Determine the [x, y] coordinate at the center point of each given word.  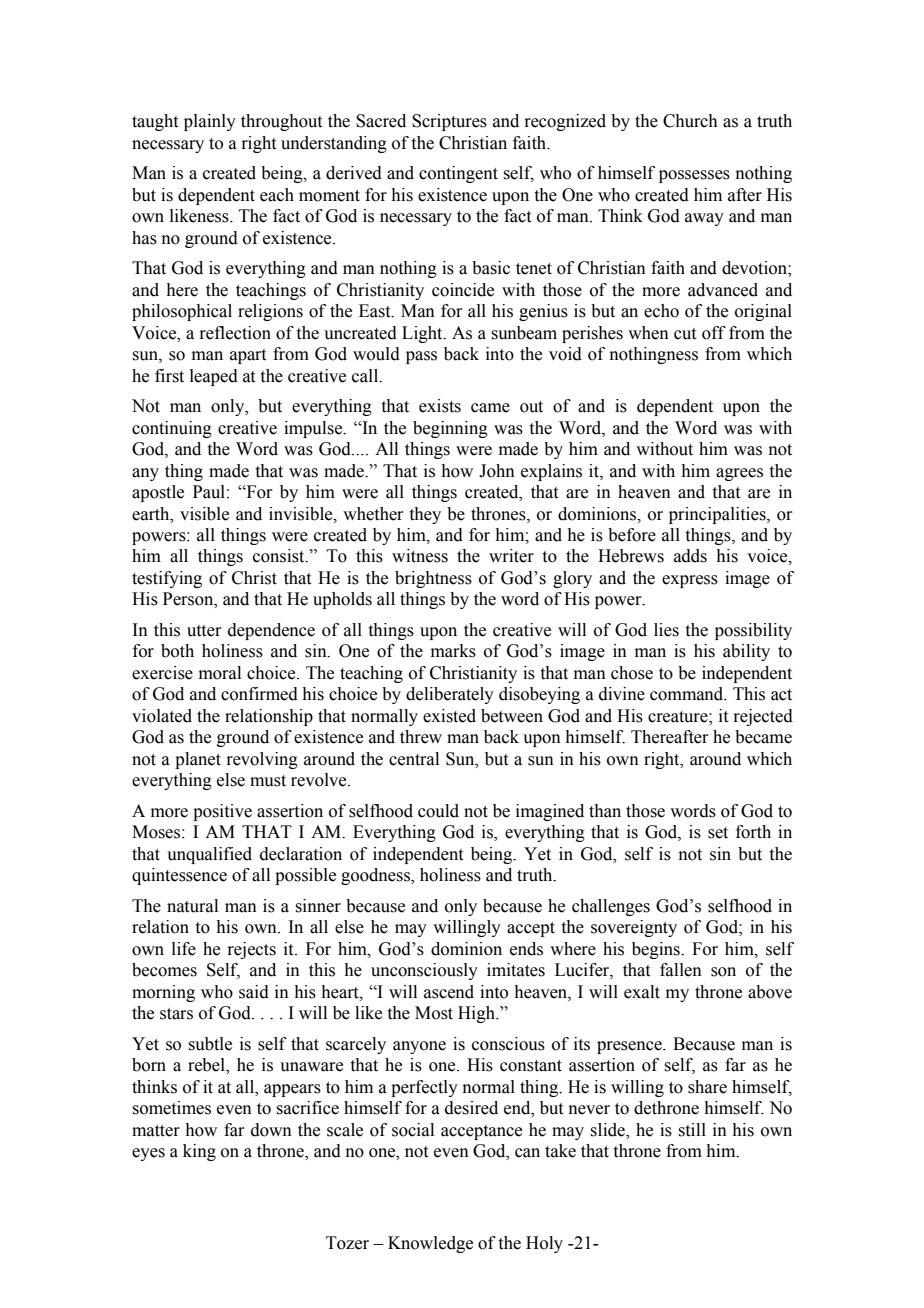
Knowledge [430, 1244]
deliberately [450, 695]
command [688, 694]
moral [220, 673]
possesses [694, 176]
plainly [210, 122]
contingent [458, 174]
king [199, 1152]
